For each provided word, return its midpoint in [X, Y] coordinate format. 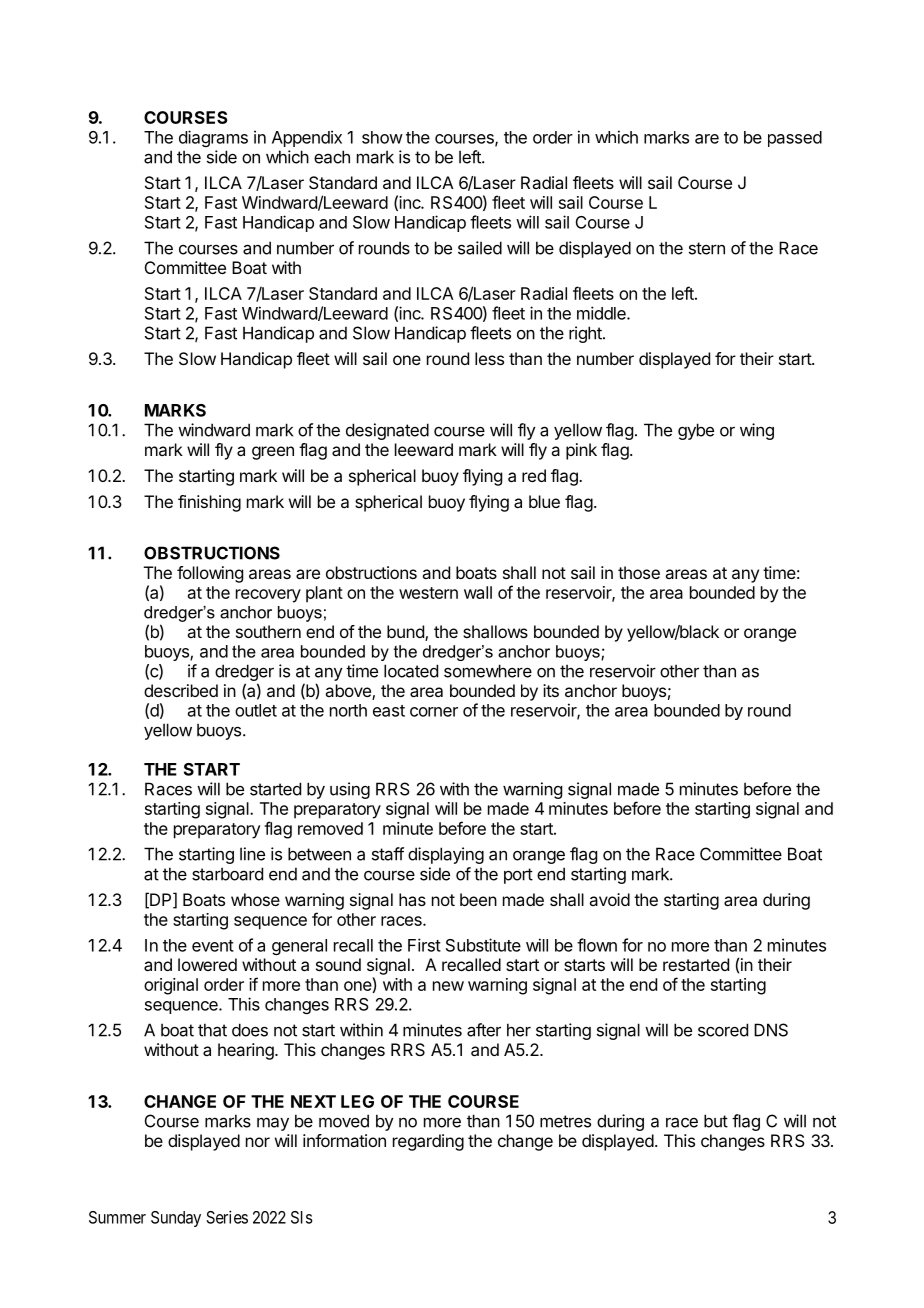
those [639, 572]
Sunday [176, 1219]
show [382, 137]
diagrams [213, 138]
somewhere [488, 671]
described [181, 690]
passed [795, 139]
